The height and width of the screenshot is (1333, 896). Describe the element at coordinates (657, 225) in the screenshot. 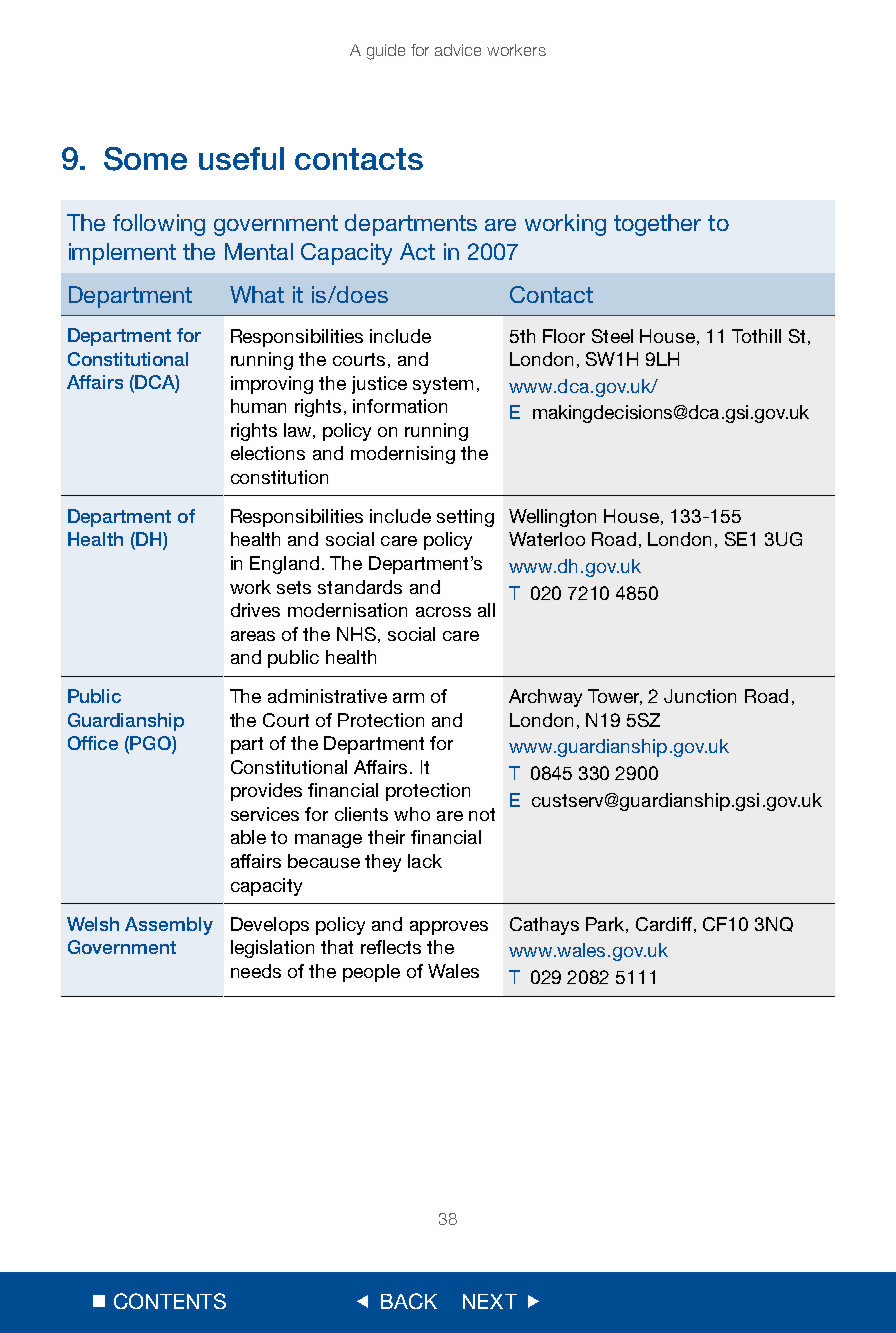

I see `together` at that location.
